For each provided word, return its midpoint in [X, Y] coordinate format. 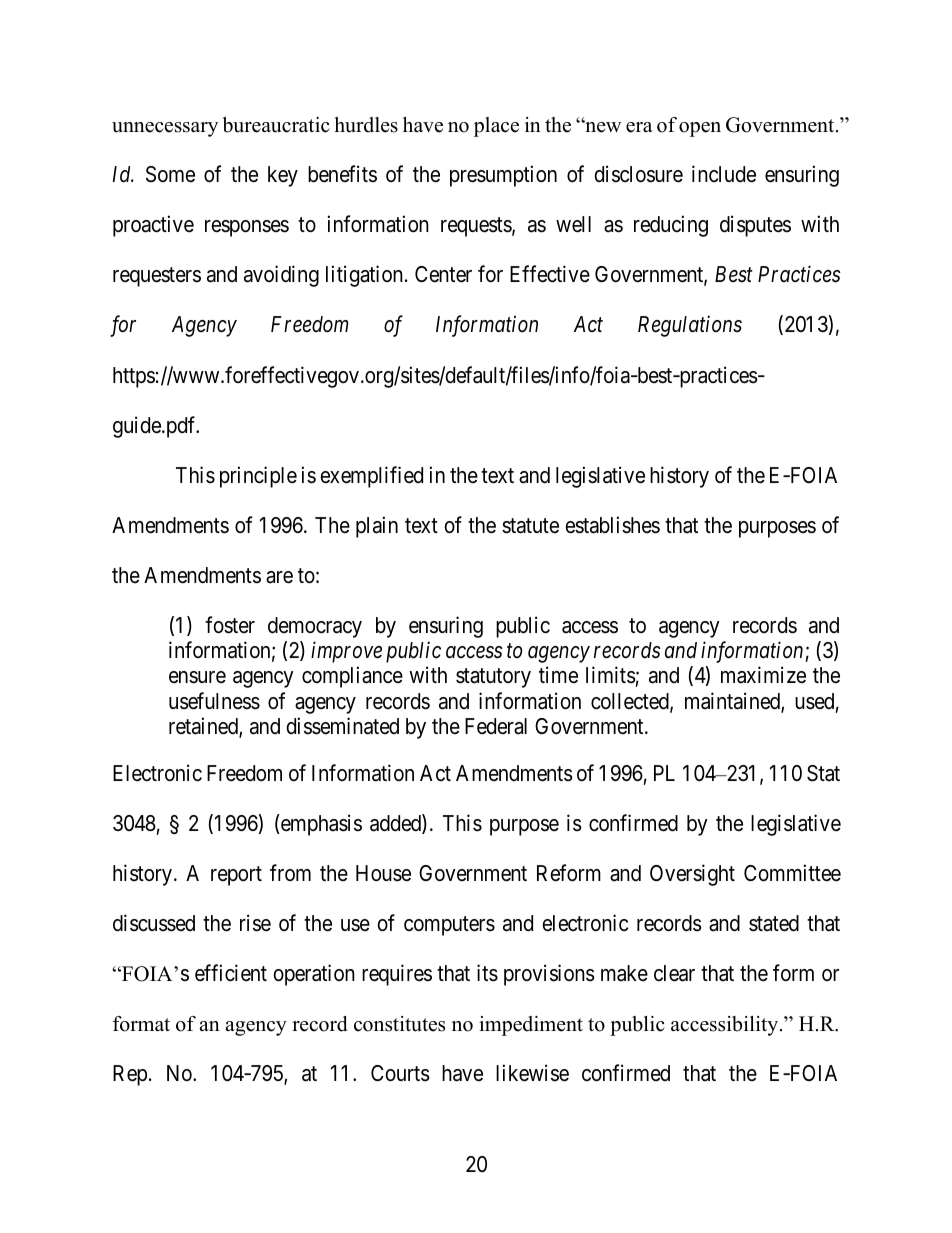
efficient [231, 973]
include [724, 174]
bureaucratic [276, 125]
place [496, 127]
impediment [531, 1026]
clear [674, 973]
